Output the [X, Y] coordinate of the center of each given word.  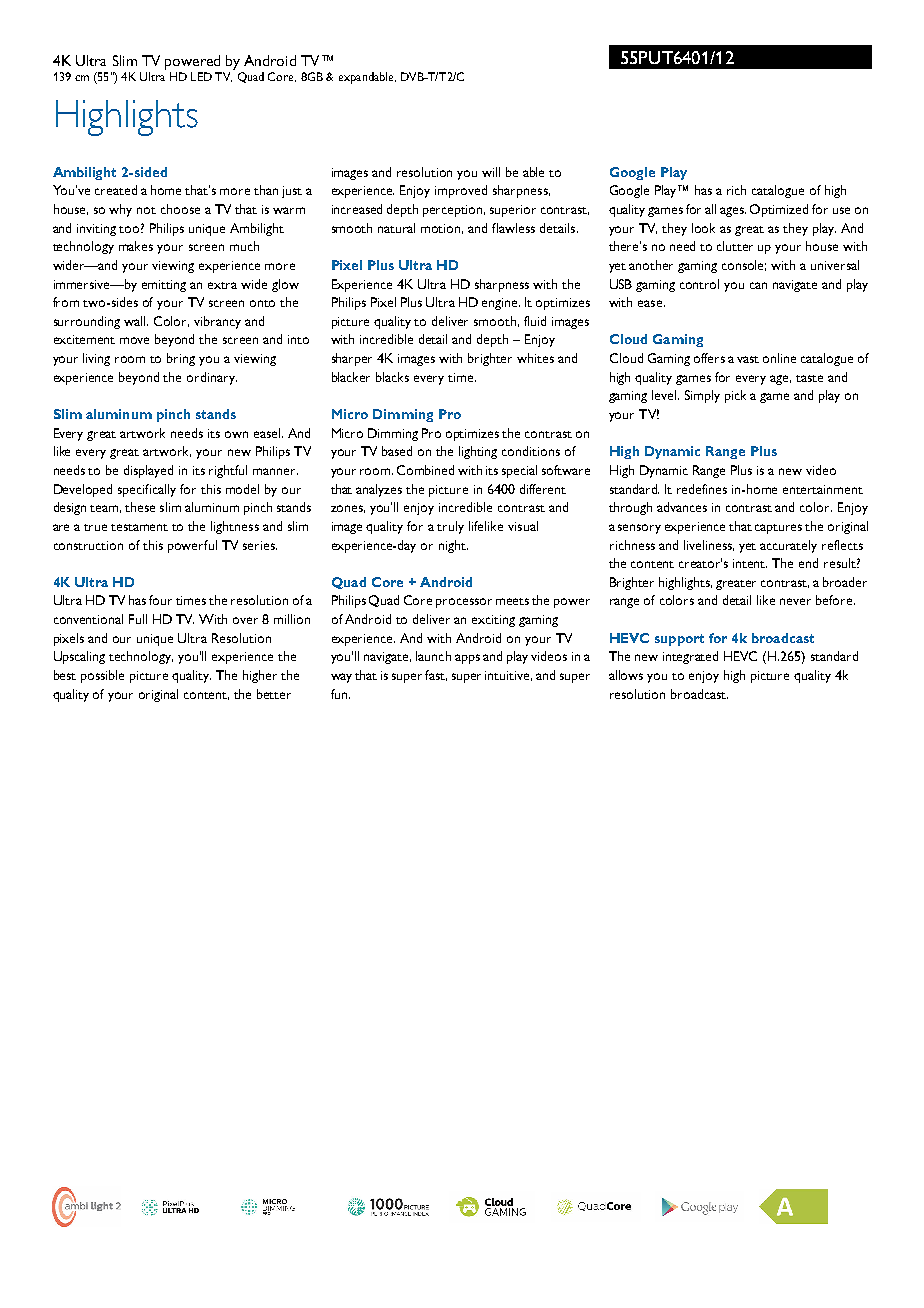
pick [735, 396]
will [491, 172]
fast [436, 675]
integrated [690, 657]
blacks [392, 377]
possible [102, 676]
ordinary [212, 378]
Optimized [779, 210]
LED [201, 76]
